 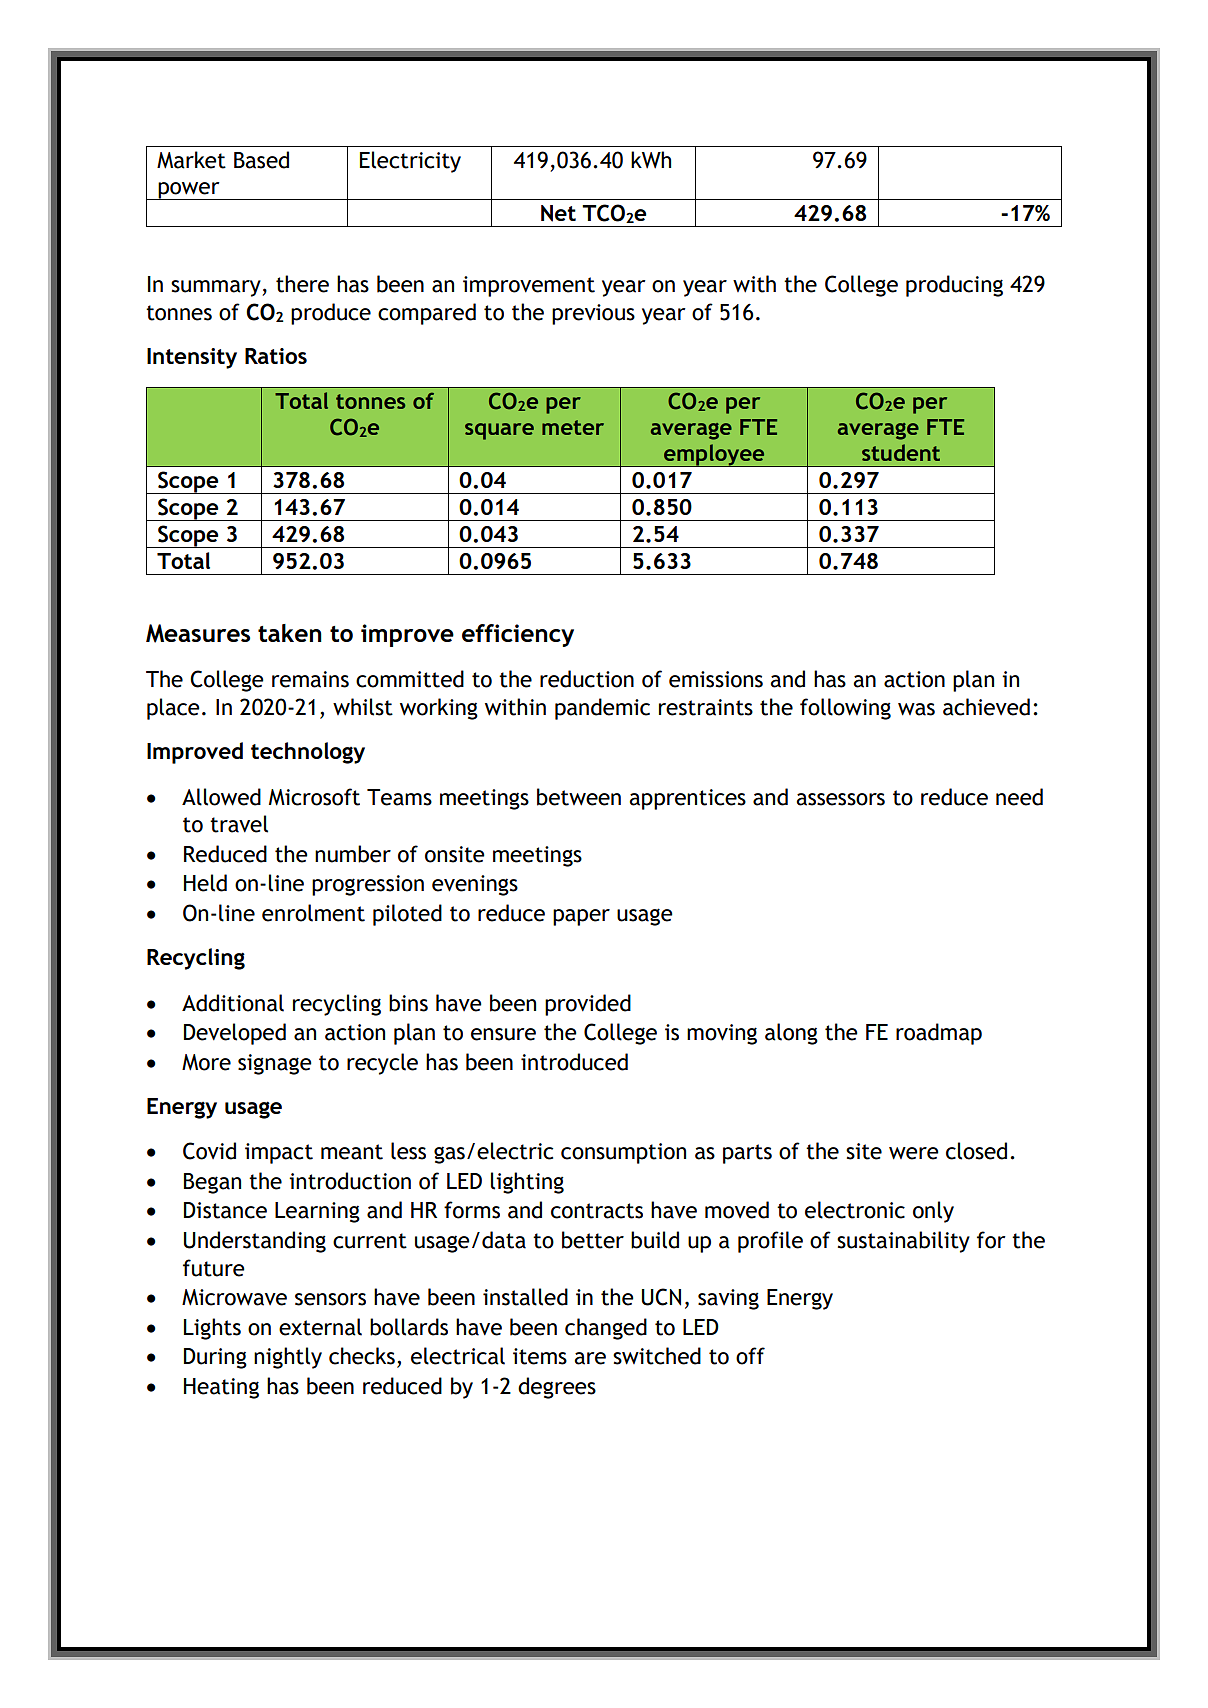 What do you see at coordinates (939, 1034) in the document?
I see `roadmap` at bounding box center [939, 1034].
